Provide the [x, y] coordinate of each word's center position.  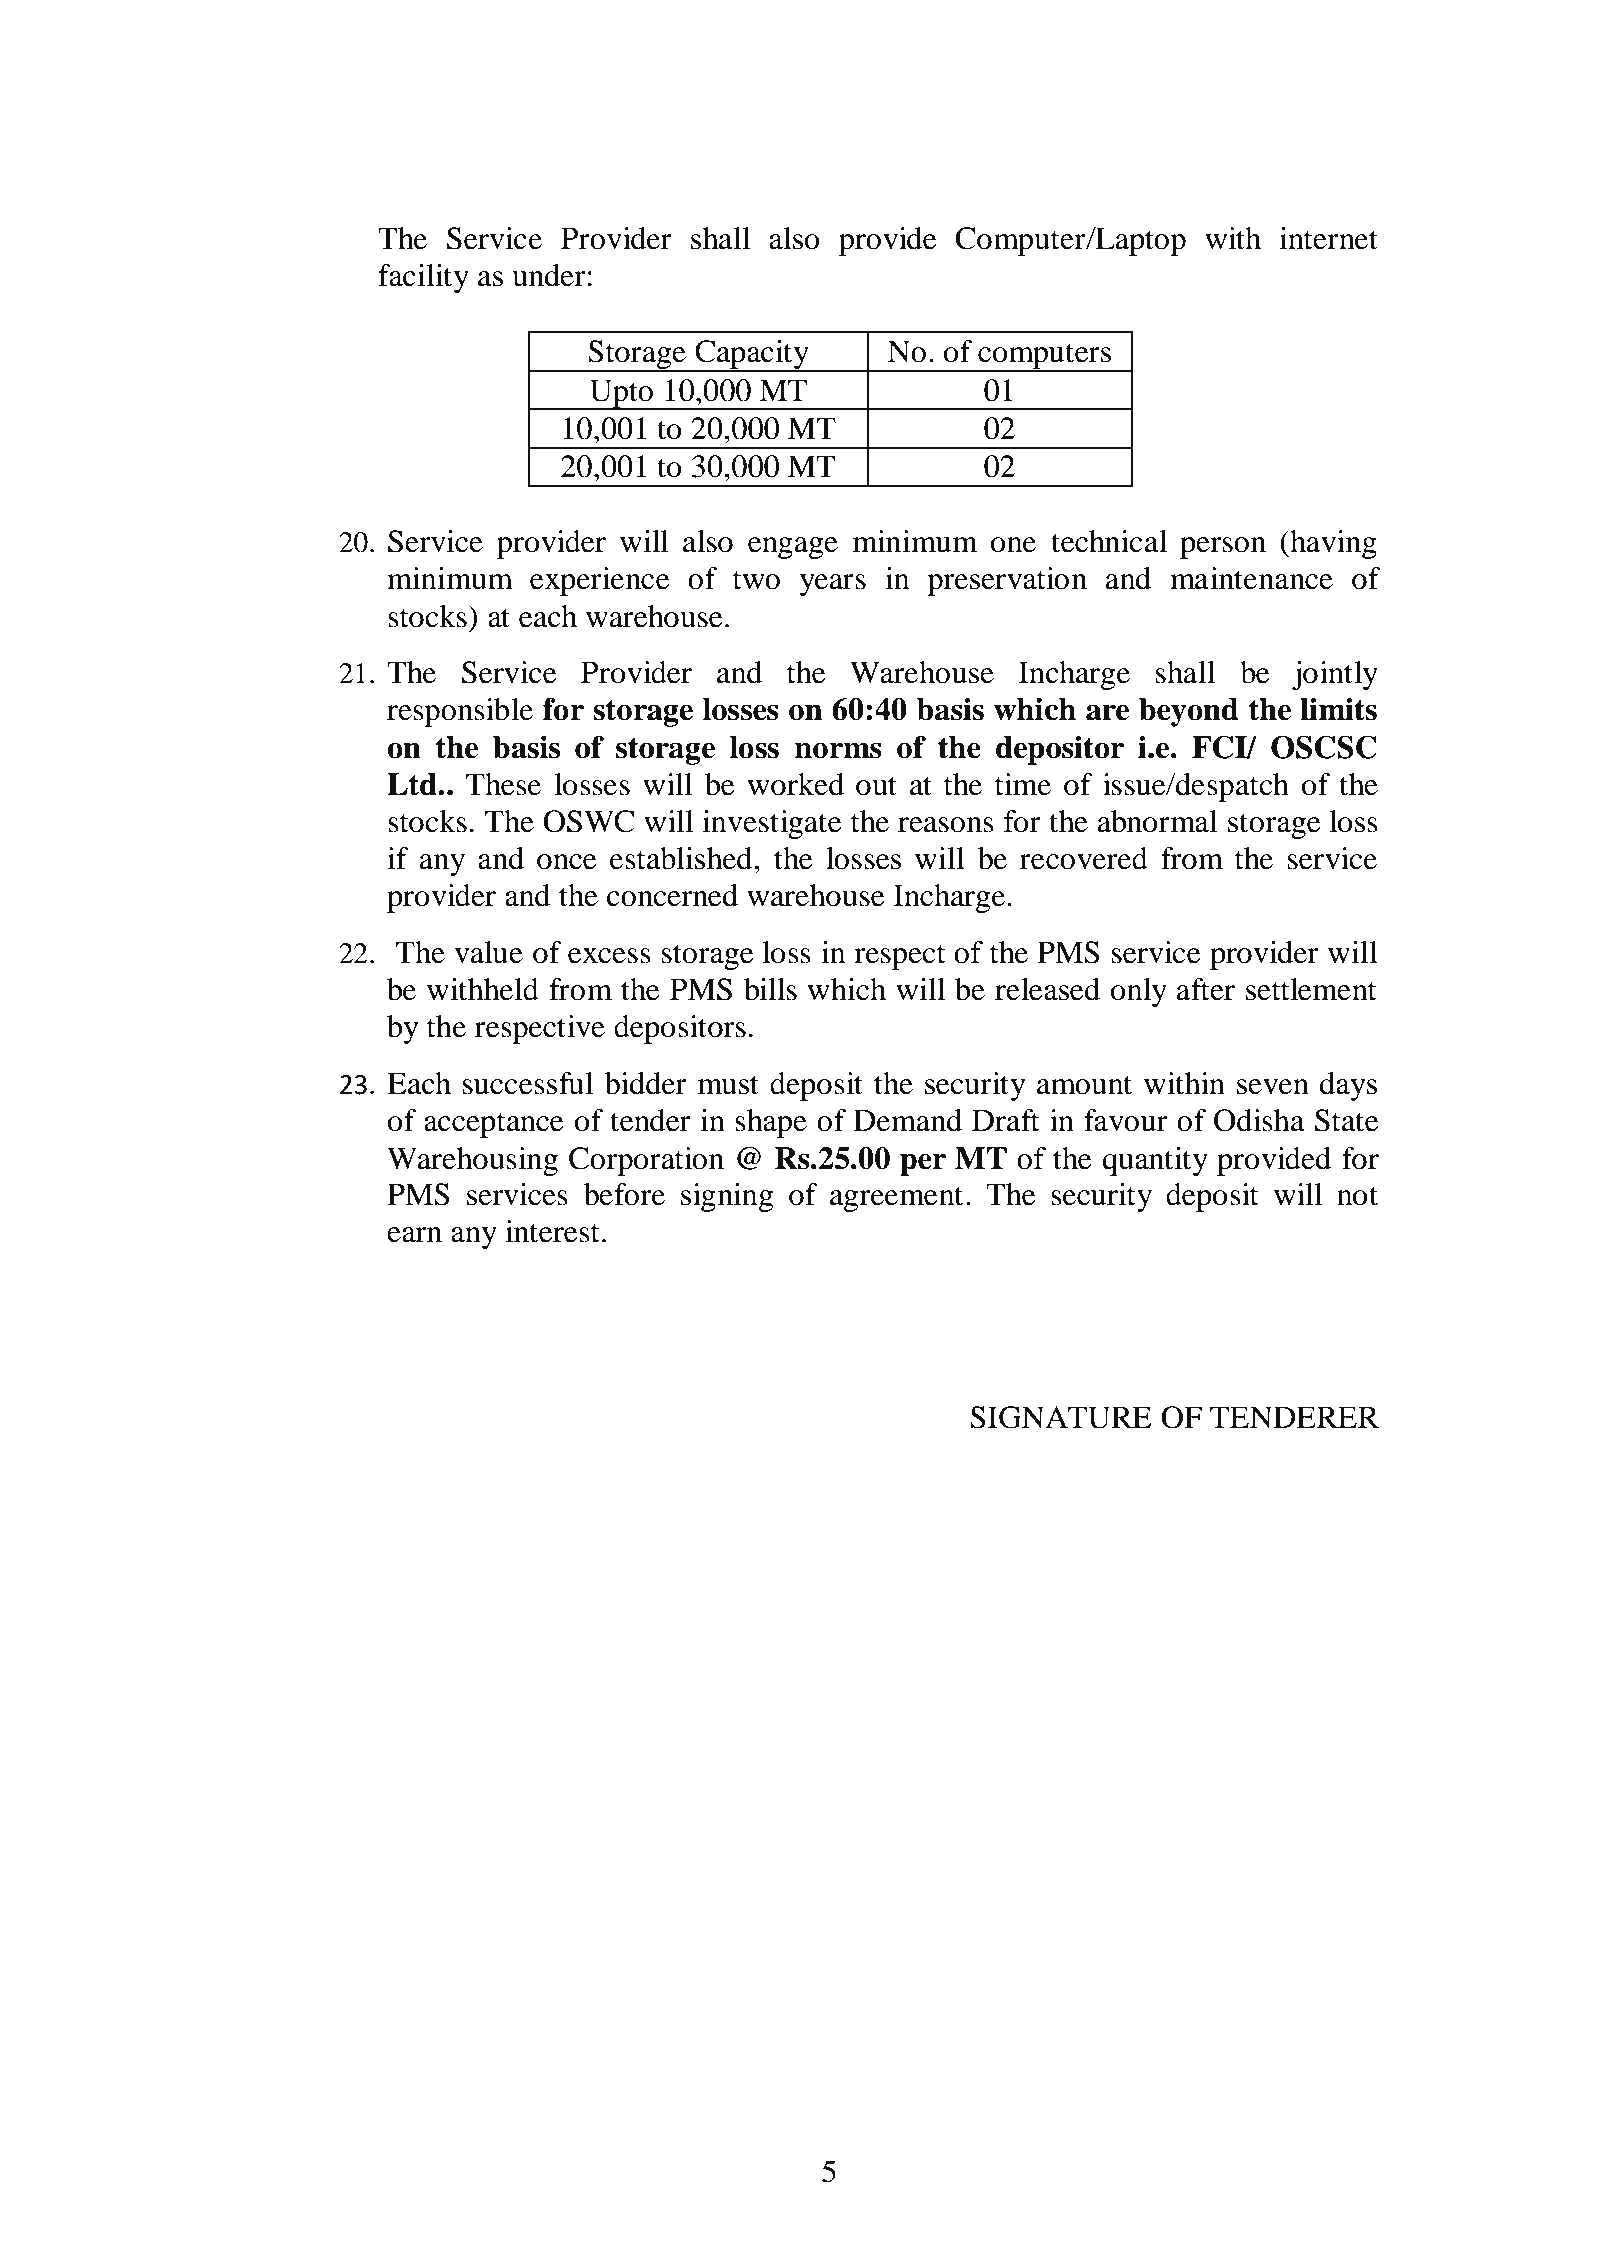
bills [770, 989]
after [1205, 989]
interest [552, 1231]
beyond [1189, 712]
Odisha [1259, 1120]
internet [1329, 238]
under [549, 275]
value [488, 952]
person [1223, 548]
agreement [896, 1199]
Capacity [752, 355]
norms [838, 750]
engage [793, 548]
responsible [460, 712]
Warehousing [472, 1161]
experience [600, 581]
